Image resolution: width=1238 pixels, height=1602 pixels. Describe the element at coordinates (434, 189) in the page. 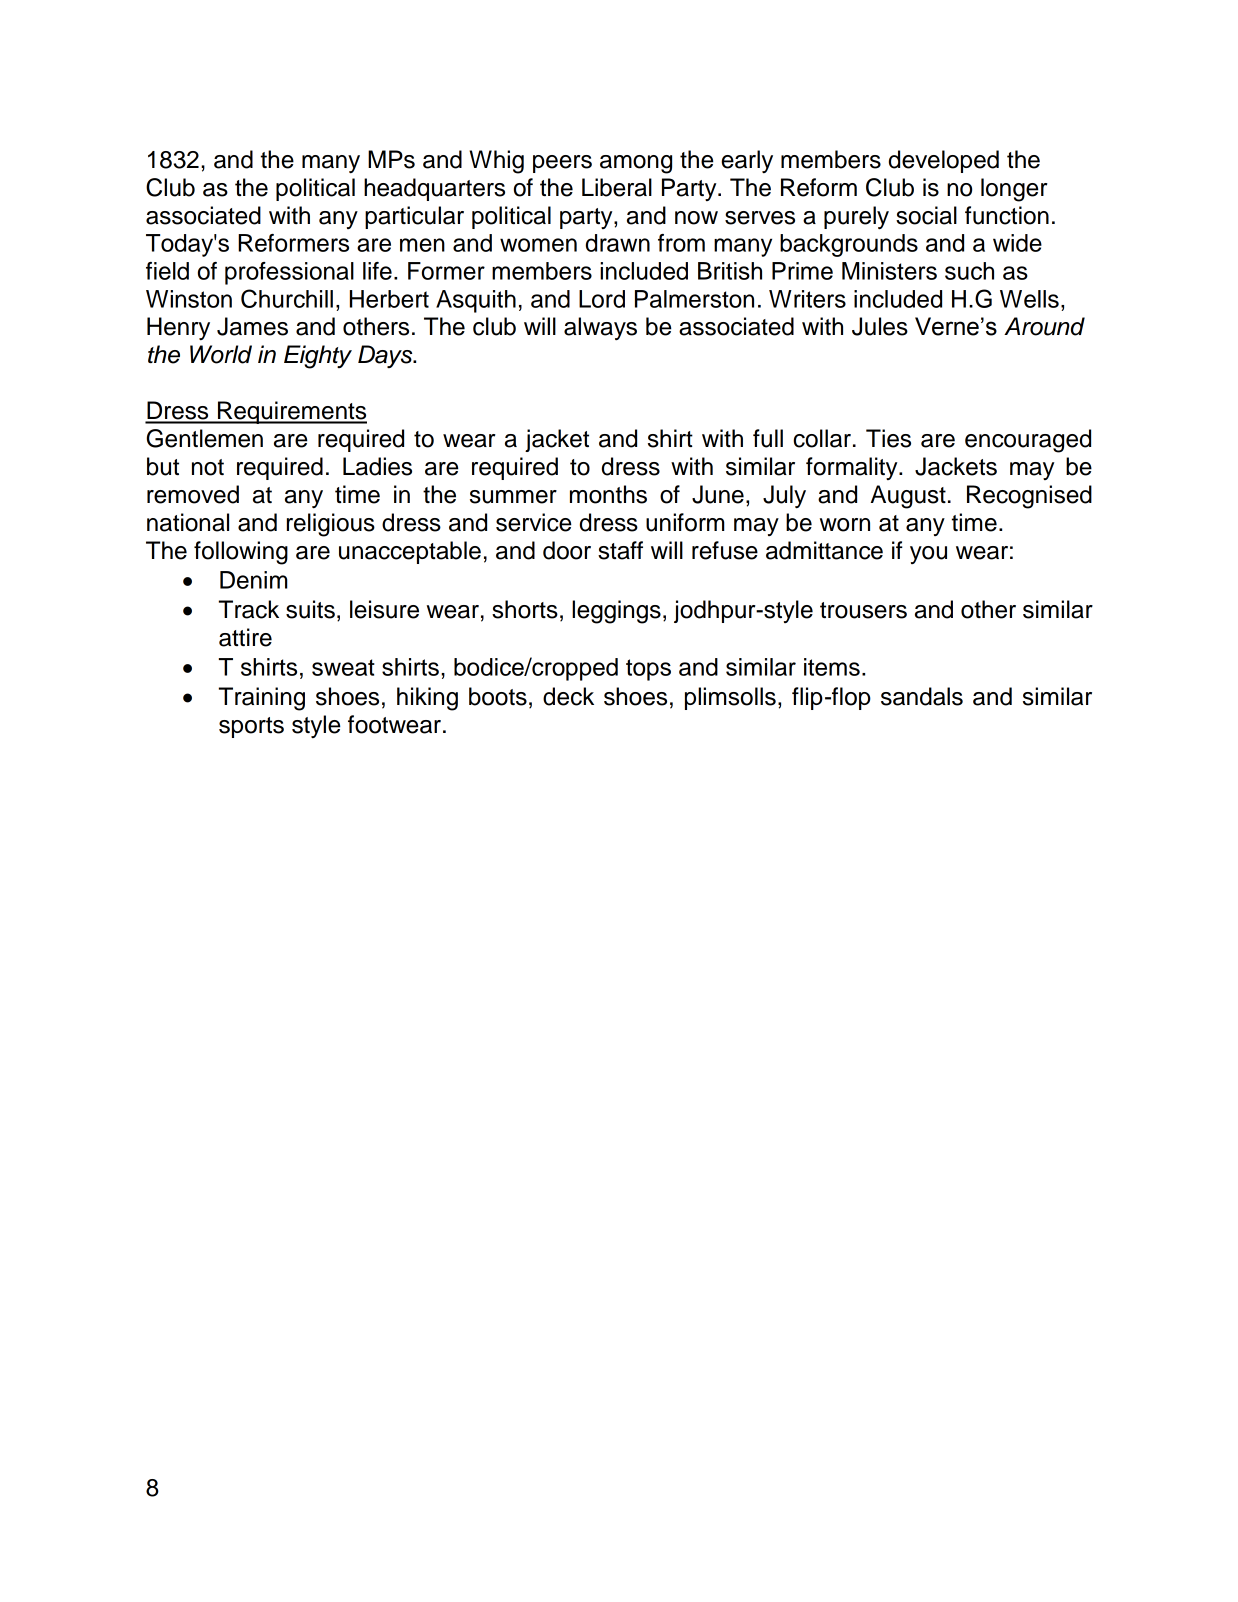

I see `headquarters` at that location.
